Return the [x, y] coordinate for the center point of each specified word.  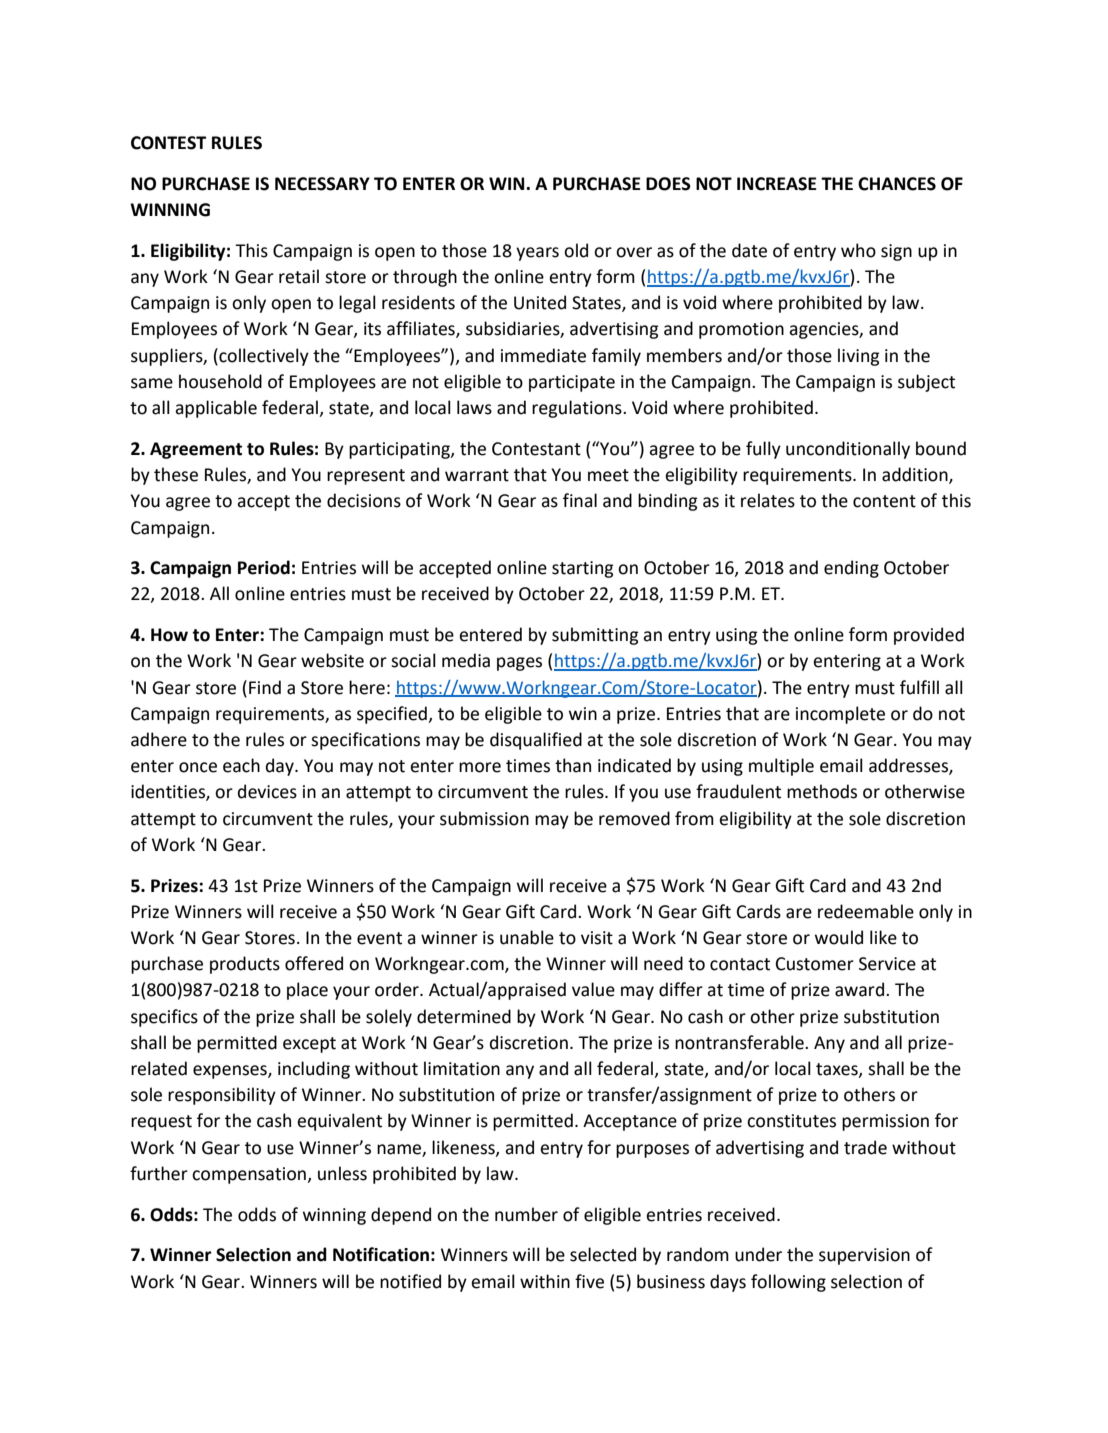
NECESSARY [322, 184]
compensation [250, 1175]
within [545, 1281]
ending [851, 569]
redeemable [866, 911]
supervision [864, 1256]
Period [264, 567]
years [537, 254]
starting [582, 569]
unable [527, 937]
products [245, 965]
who [858, 250]
